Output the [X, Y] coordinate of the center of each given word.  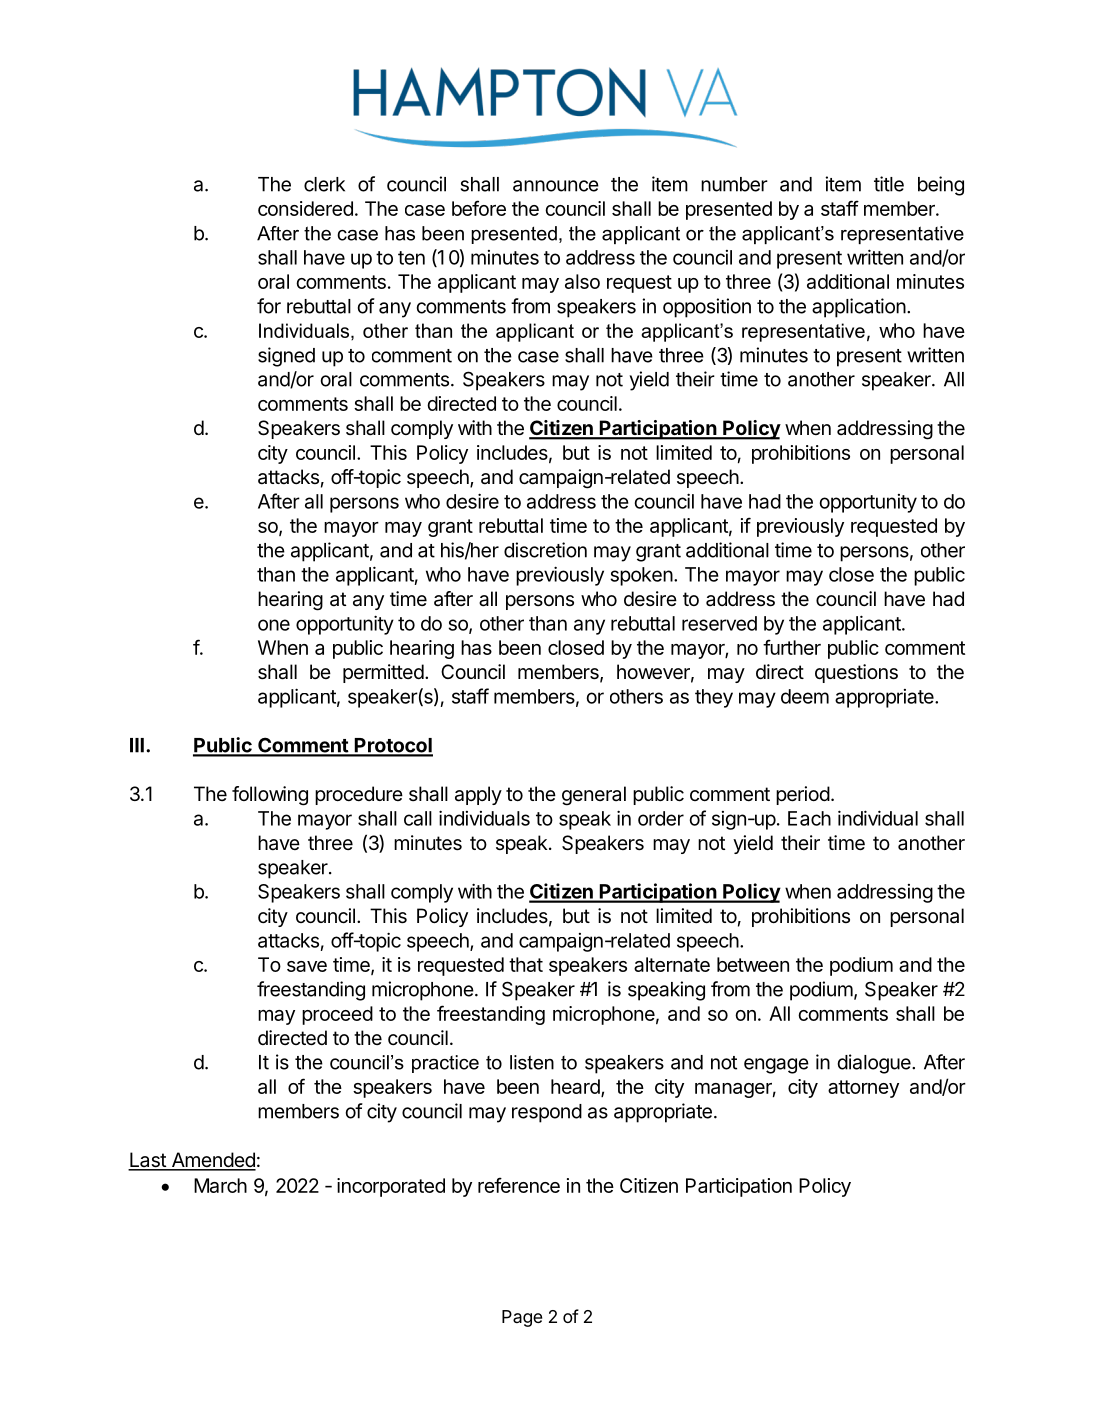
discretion [545, 550]
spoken [641, 576]
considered [305, 208]
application [859, 308]
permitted [383, 673]
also [582, 281]
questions [856, 673]
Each [809, 818]
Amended [212, 1161]
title [889, 184]
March [220, 1185]
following [270, 796]
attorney [863, 1089]
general [594, 796]
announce [556, 186]
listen [532, 1062]
